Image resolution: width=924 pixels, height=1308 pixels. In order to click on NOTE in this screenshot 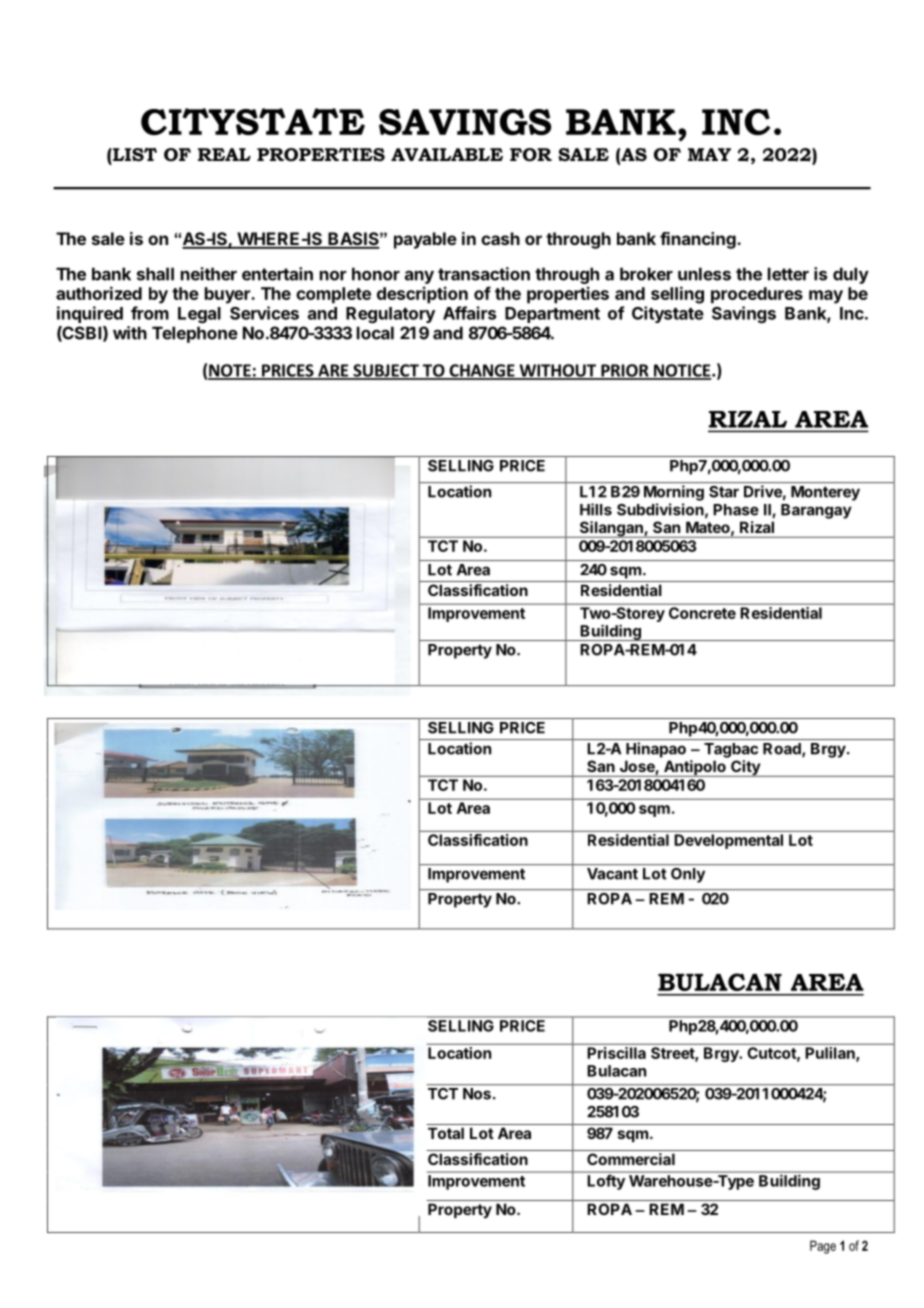, I will do `click(230, 371)`.
